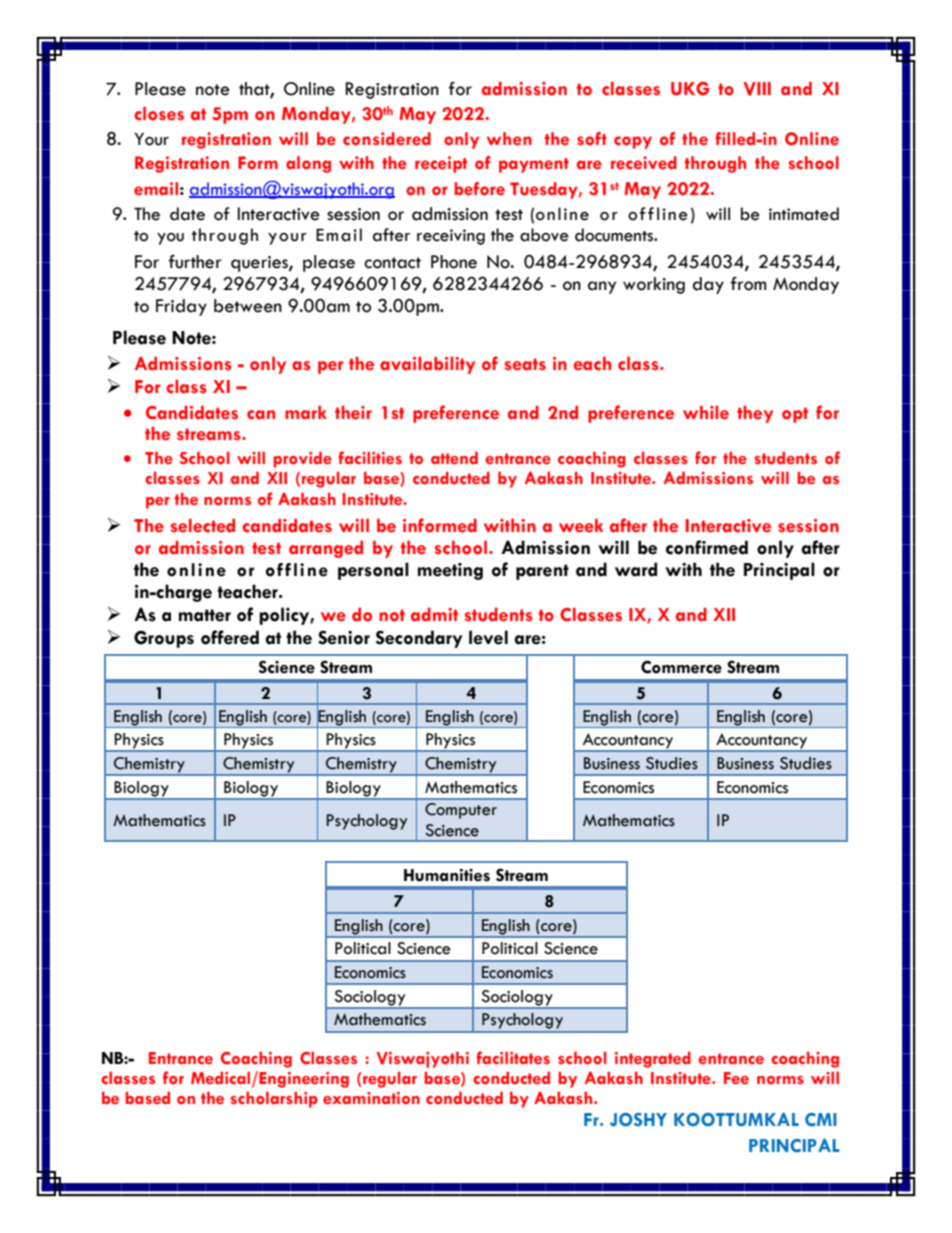  I want to click on Fee, so click(736, 1078).
